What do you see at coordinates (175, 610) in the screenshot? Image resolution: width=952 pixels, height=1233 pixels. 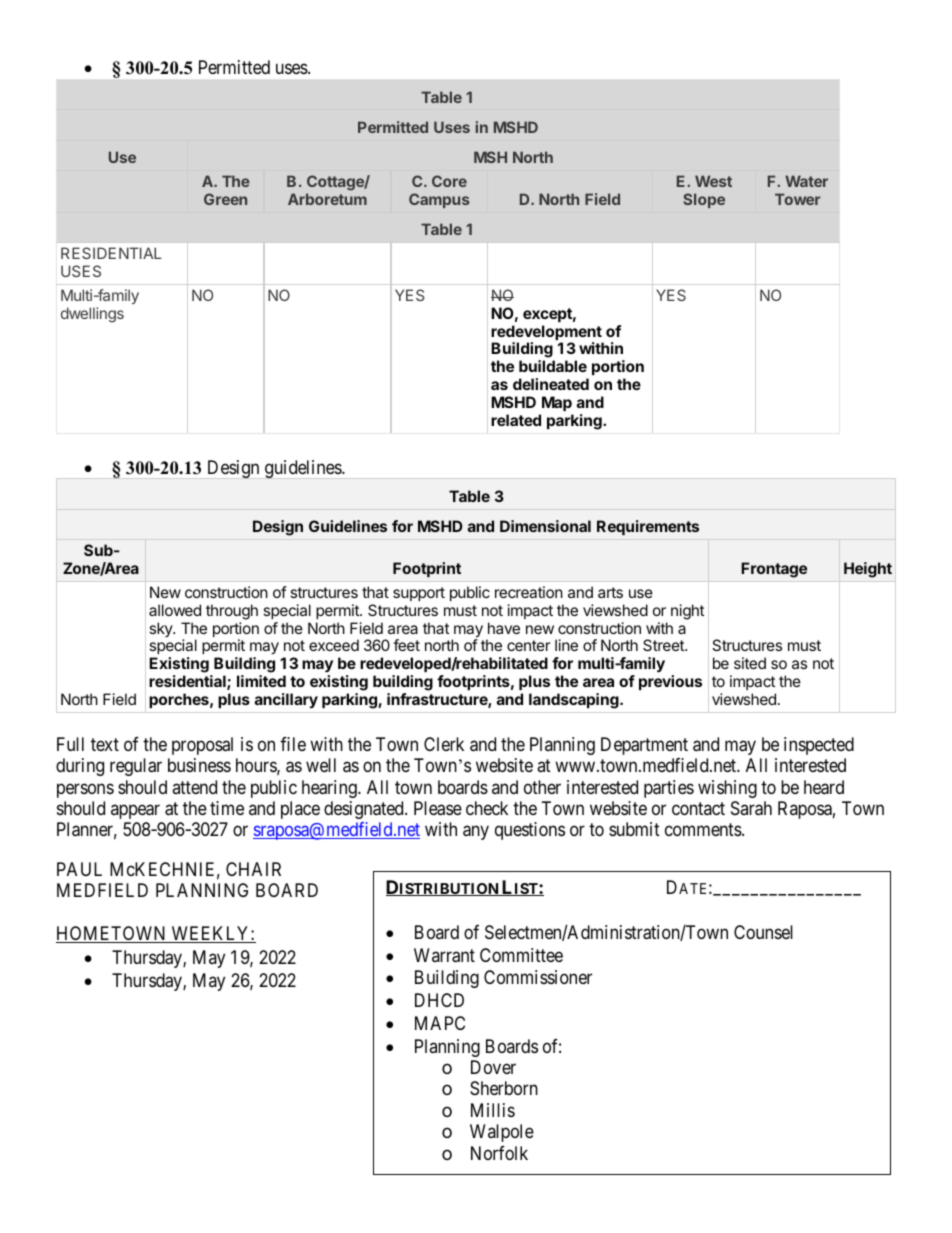 I see `allowed` at bounding box center [175, 610].
